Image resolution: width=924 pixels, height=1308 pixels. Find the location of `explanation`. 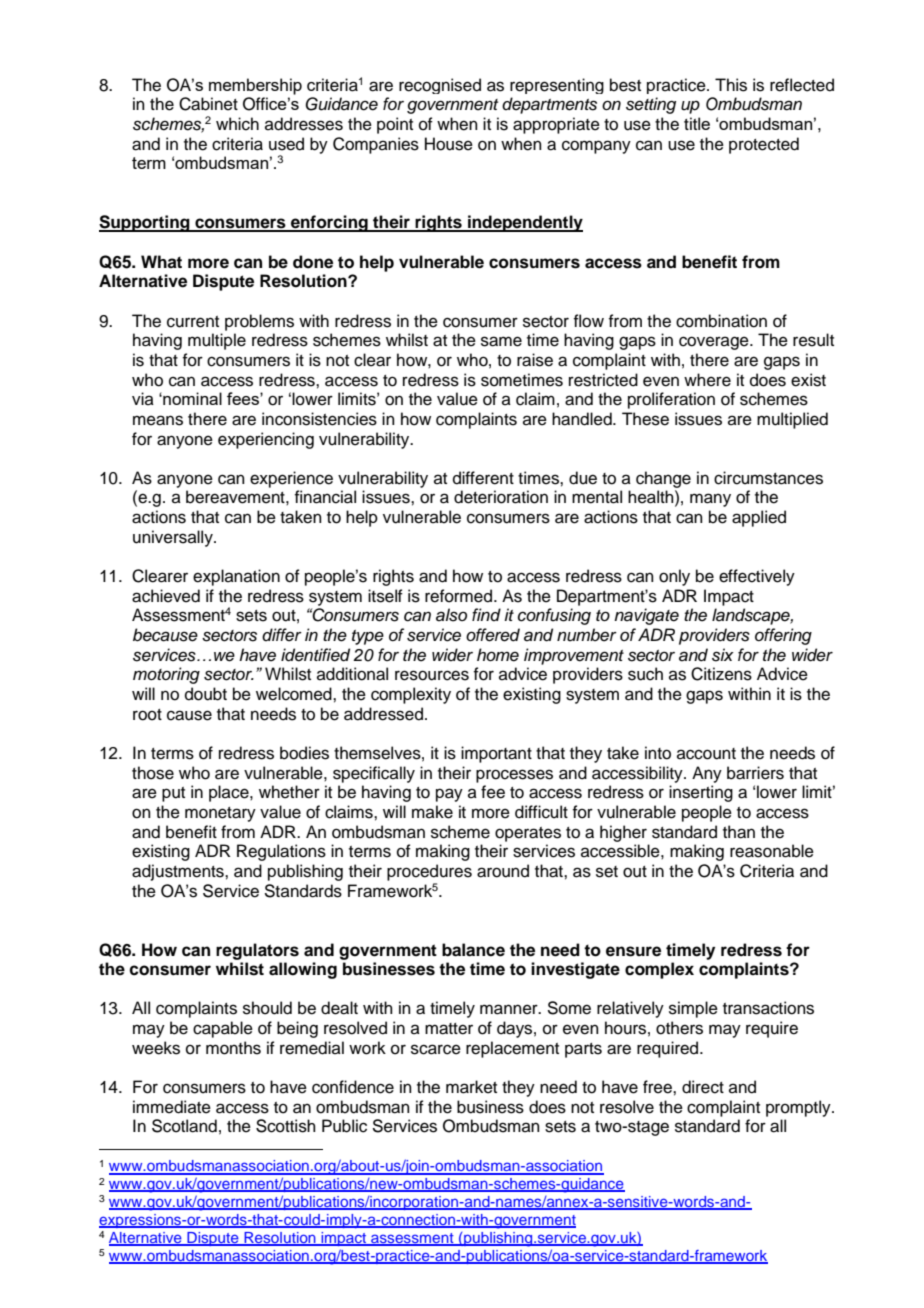

explanation is located at coordinates (236, 577).
